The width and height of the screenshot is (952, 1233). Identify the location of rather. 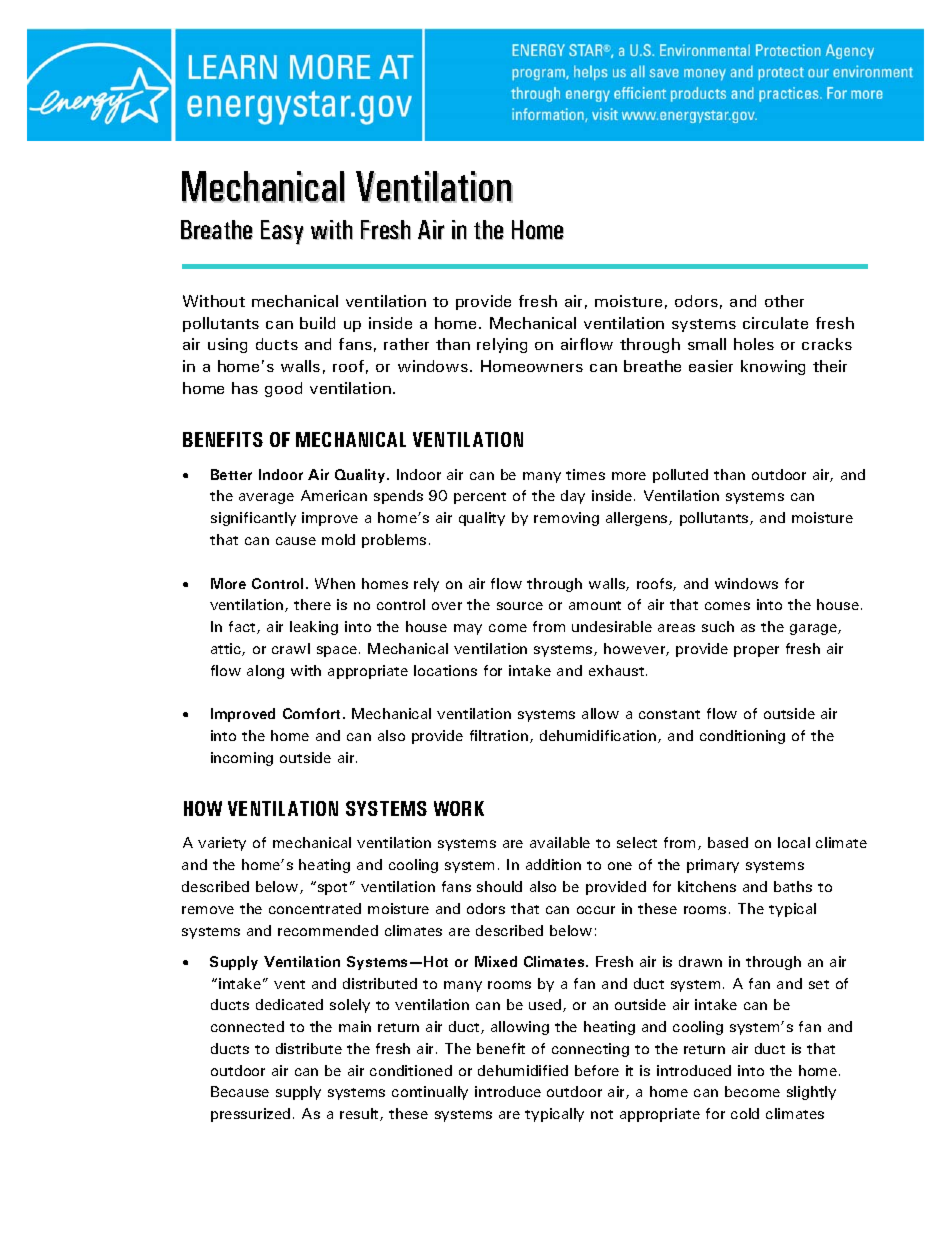
(406, 344).
